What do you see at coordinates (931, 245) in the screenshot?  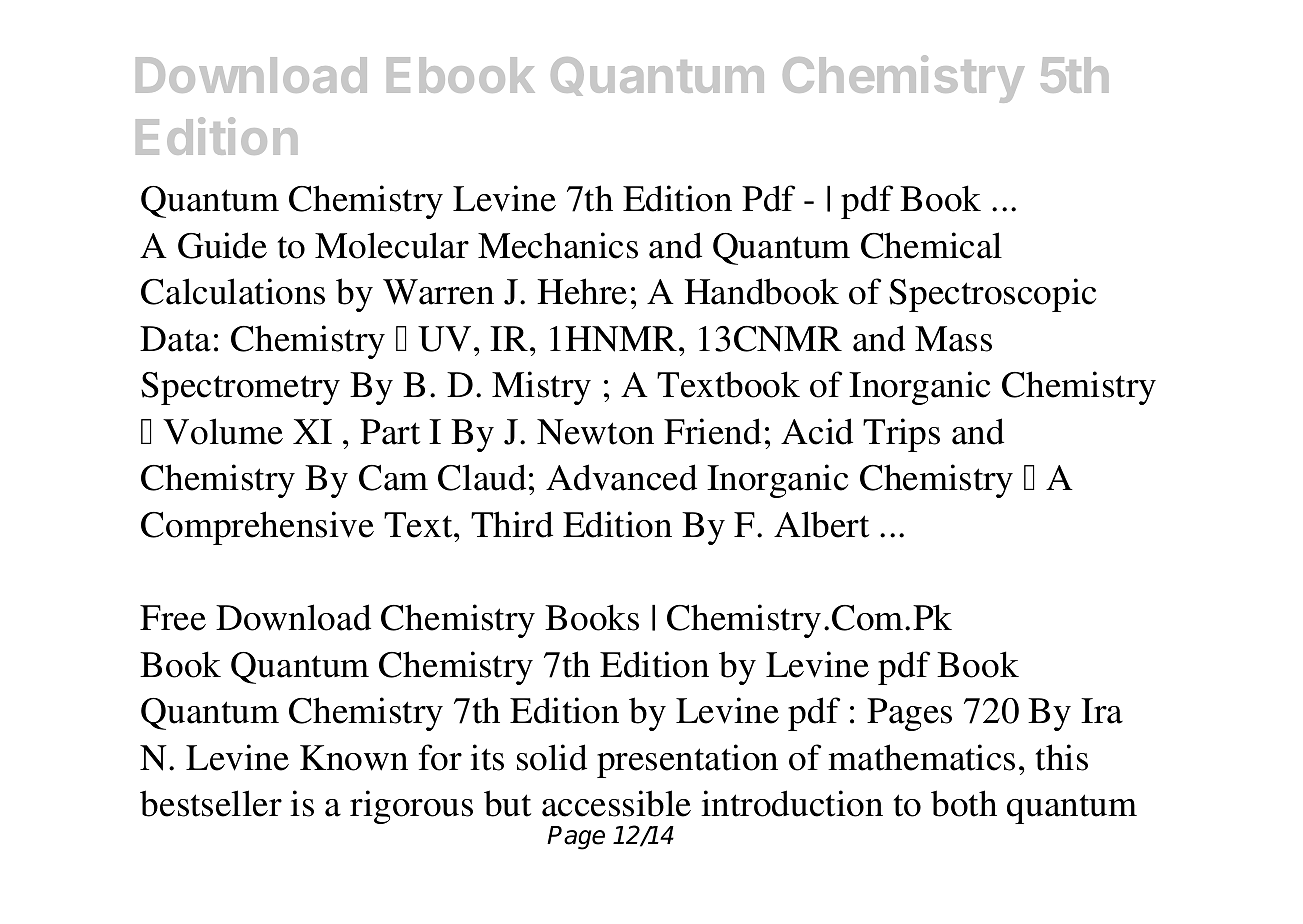 I see `Chemical` at bounding box center [931, 245].
